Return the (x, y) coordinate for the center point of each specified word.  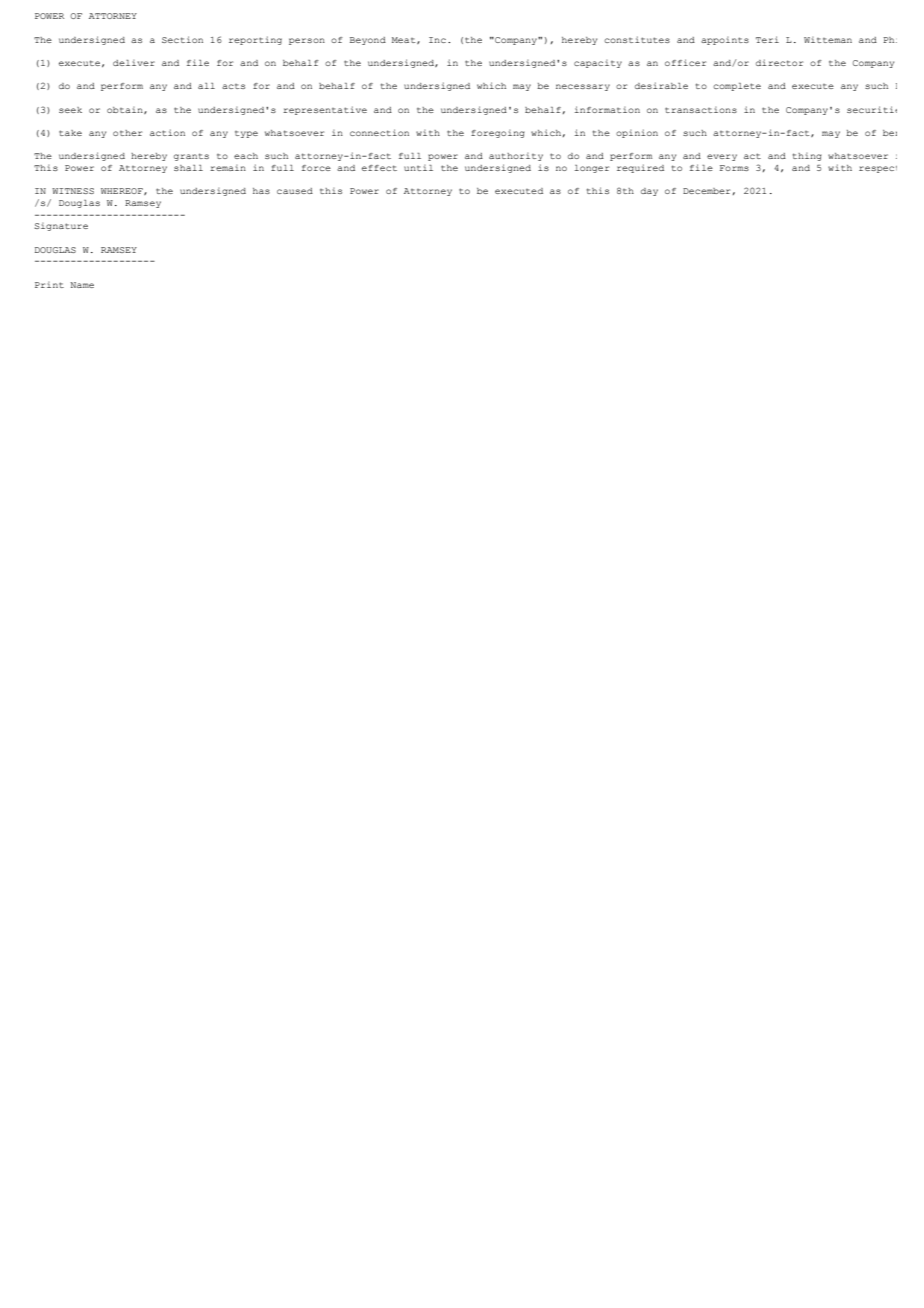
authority (516, 157)
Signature (61, 227)
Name (82, 285)
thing (807, 157)
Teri (767, 39)
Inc (437, 40)
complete (737, 87)
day (649, 192)
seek (70, 110)
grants (191, 157)
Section (182, 39)
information (607, 109)
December (706, 191)
